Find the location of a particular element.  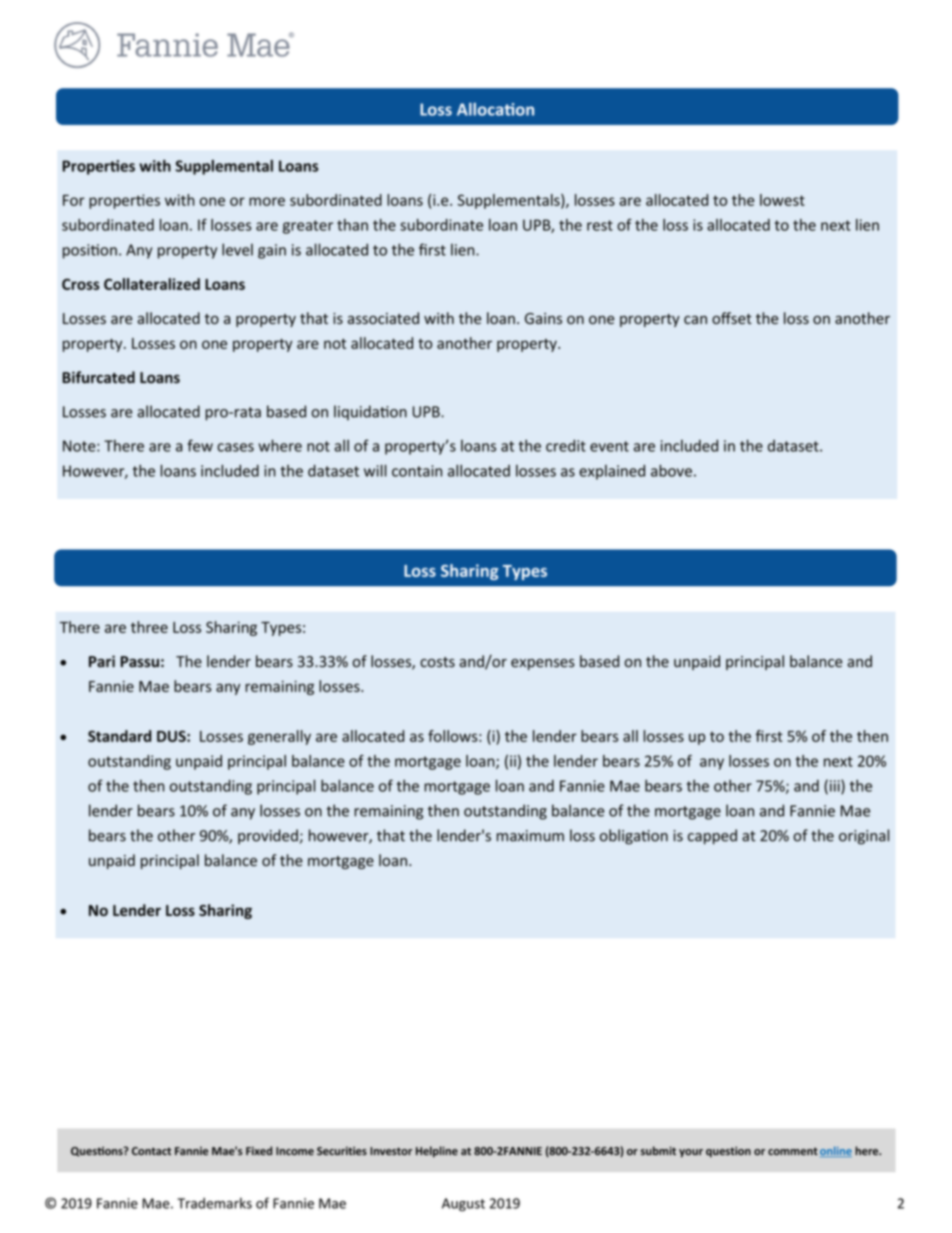

provided is located at coordinates (268, 836).
